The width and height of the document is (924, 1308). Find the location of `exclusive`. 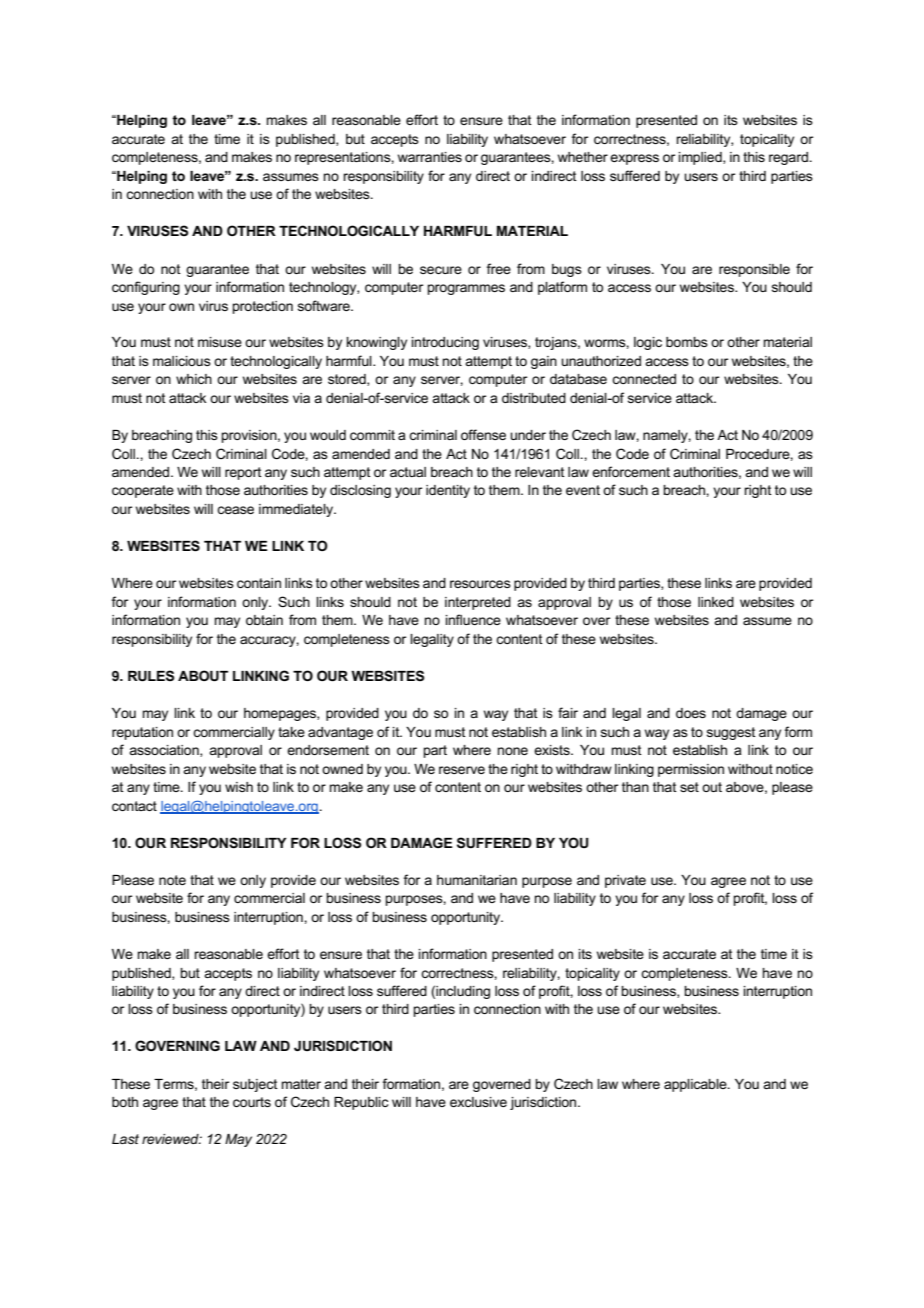

exclusive is located at coordinates (478, 1102).
